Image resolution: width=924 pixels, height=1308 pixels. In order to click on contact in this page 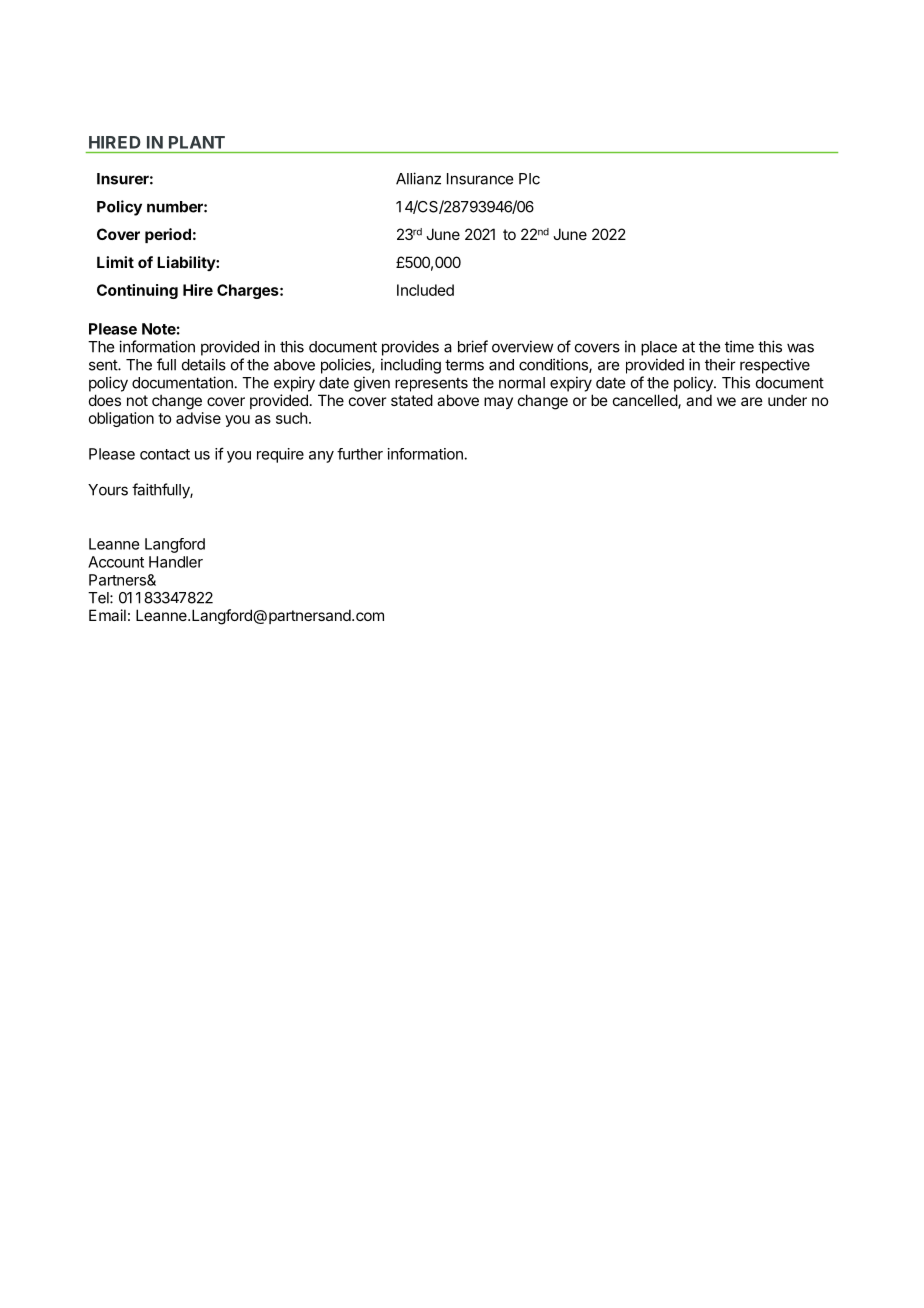, I will do `click(165, 454)`.
